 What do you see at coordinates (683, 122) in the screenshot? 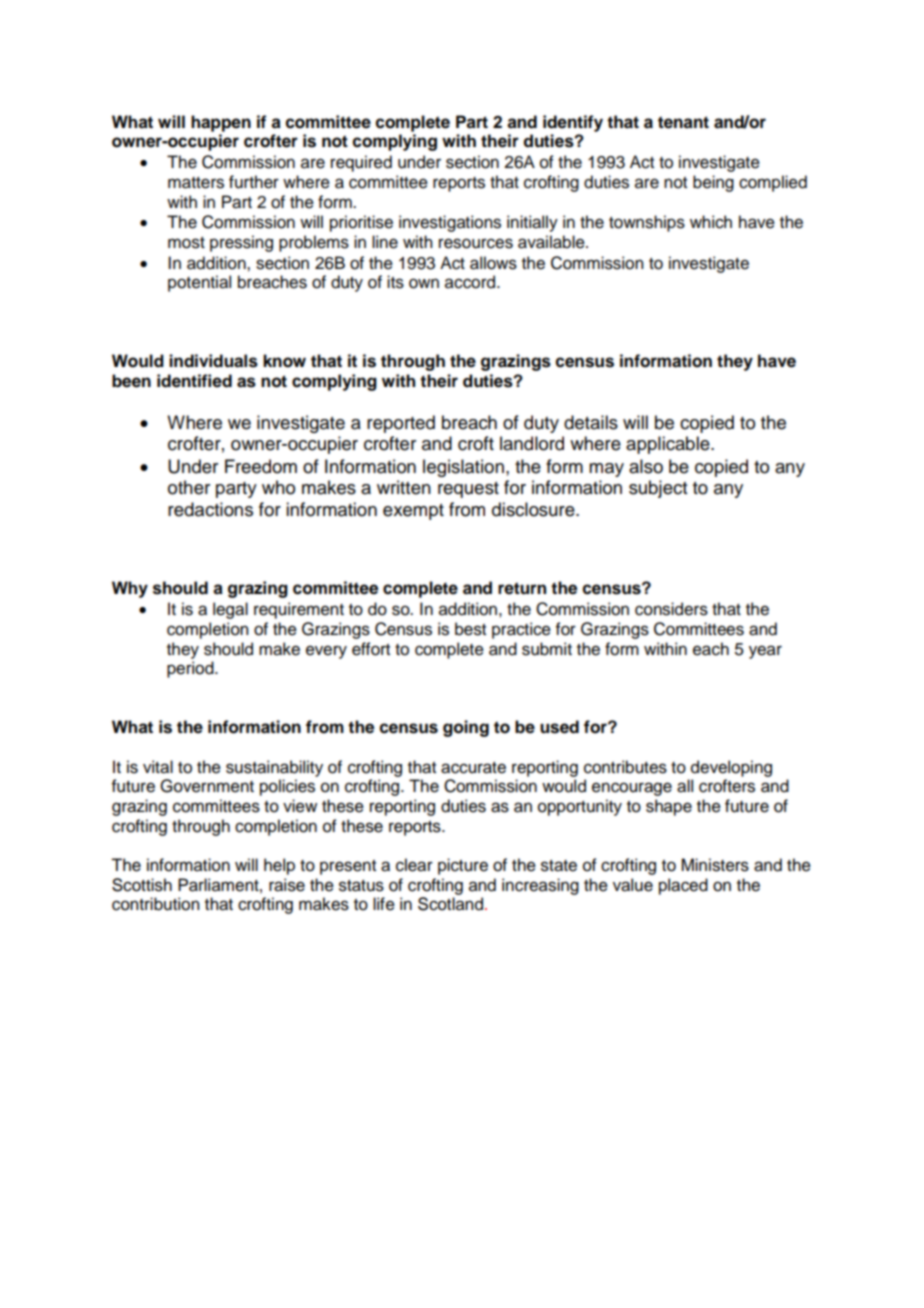
I see `tenant` at bounding box center [683, 122].
